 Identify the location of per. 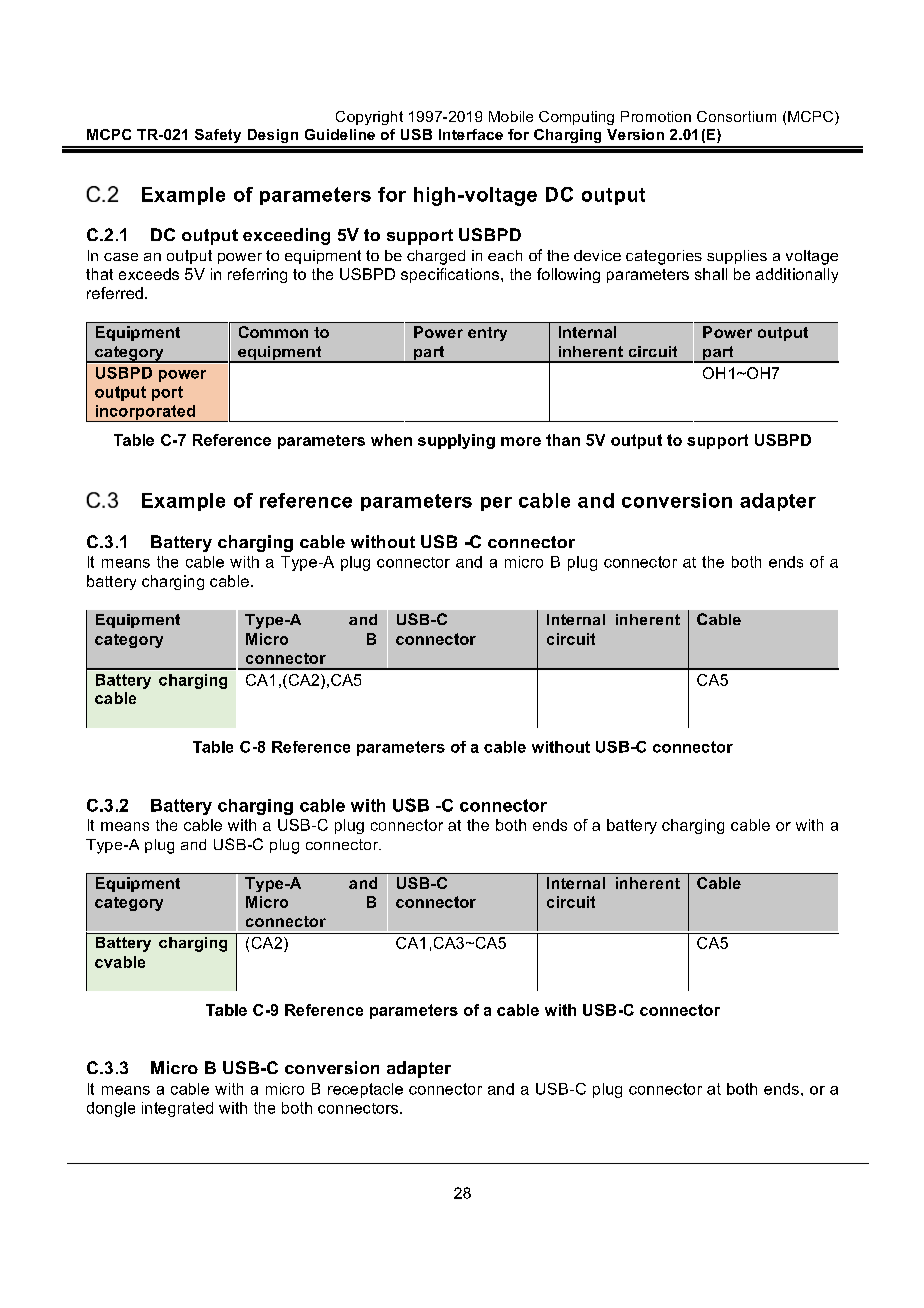
(496, 504).
